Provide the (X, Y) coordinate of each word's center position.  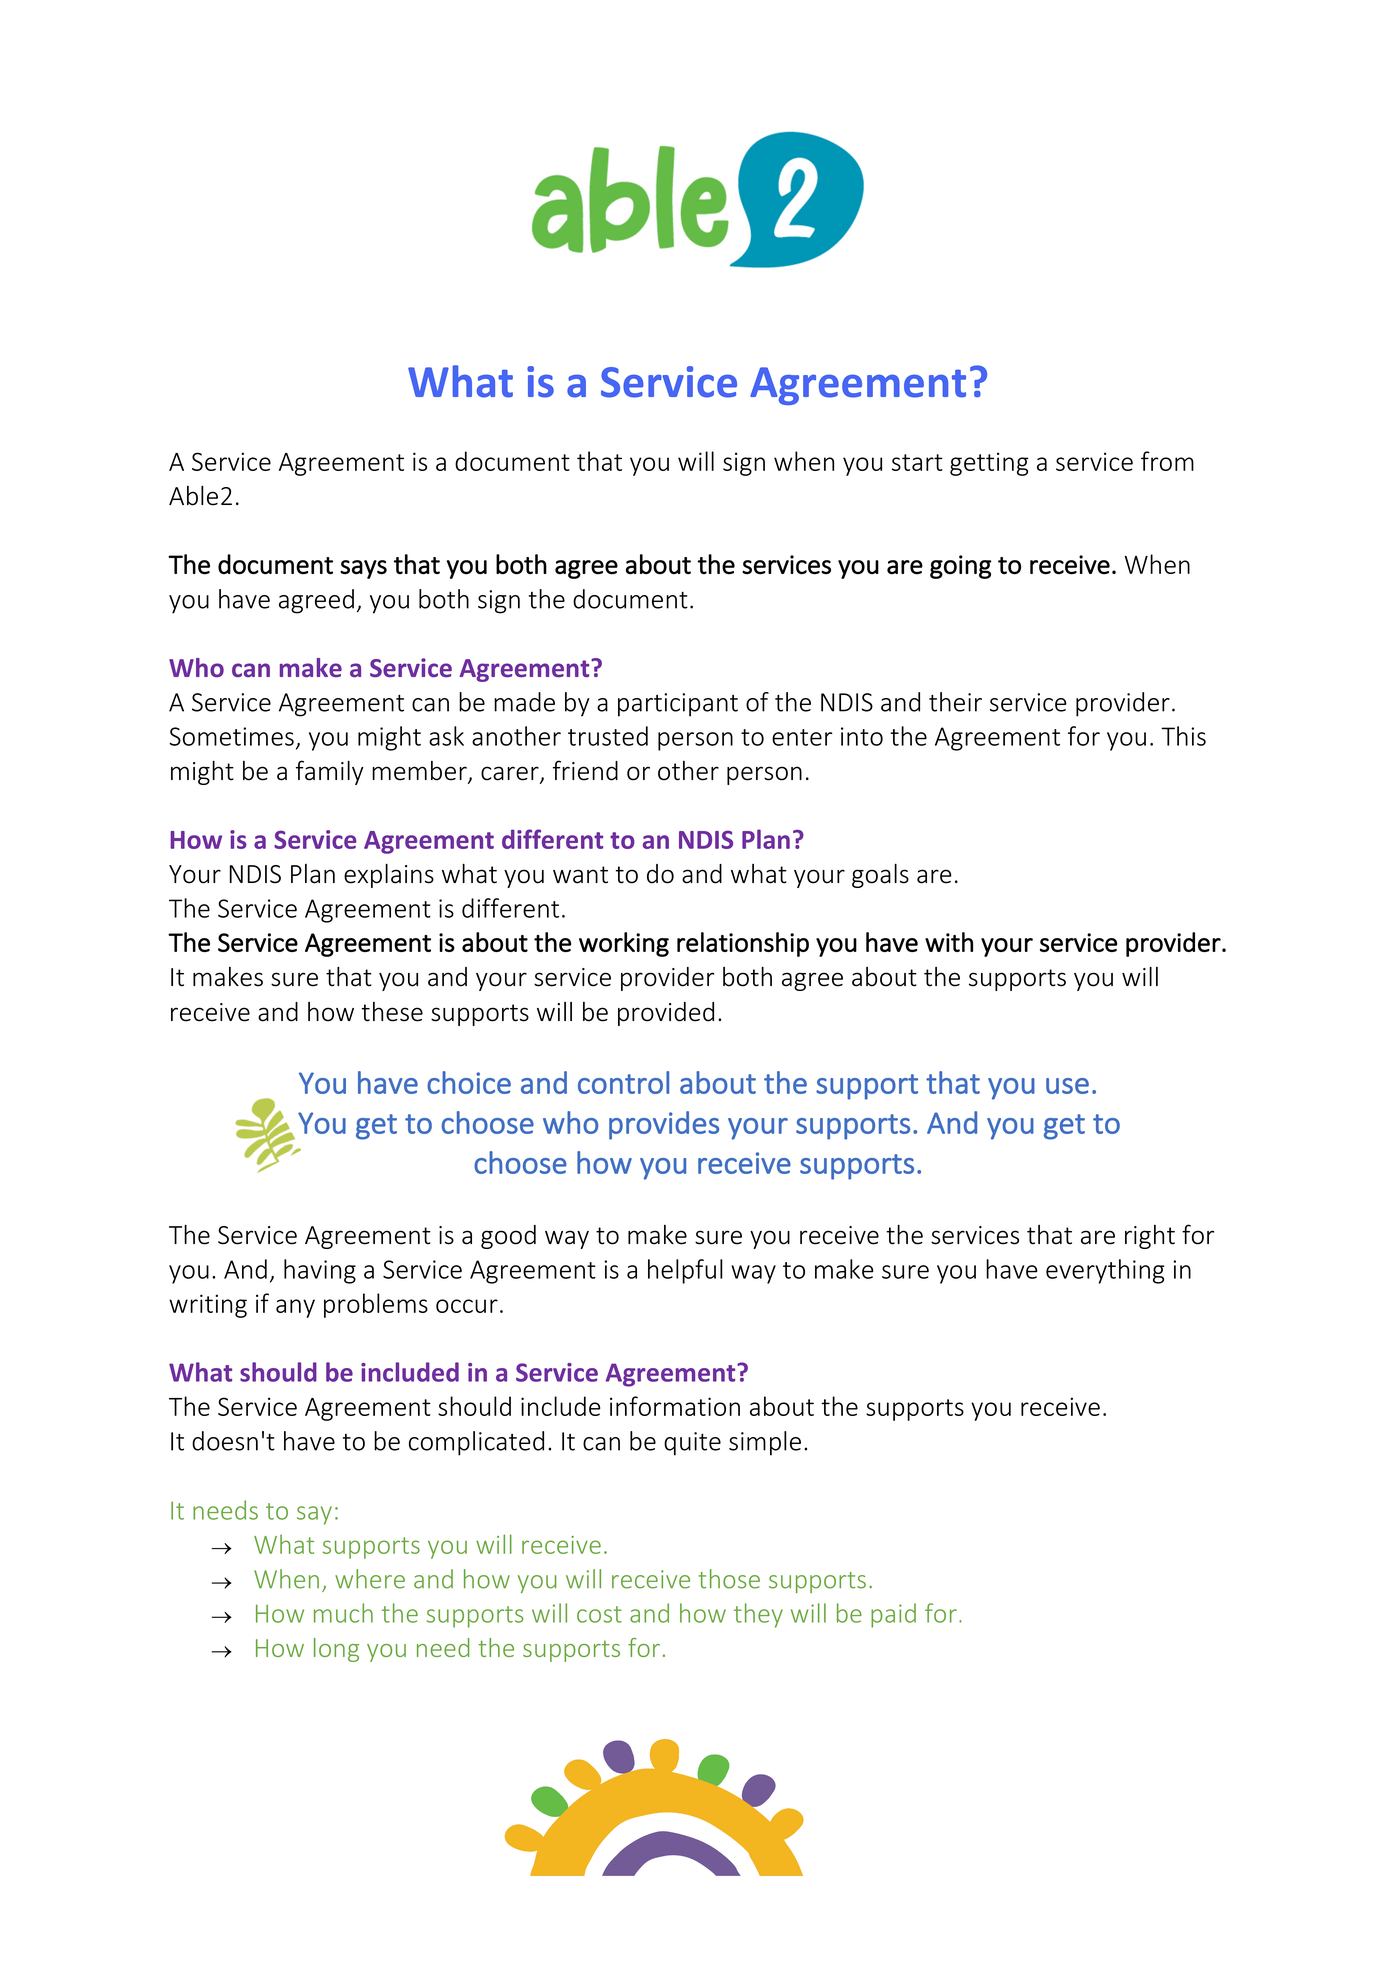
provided (666, 1014)
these (392, 1012)
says (363, 569)
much (343, 1613)
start (917, 462)
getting (989, 464)
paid (893, 1615)
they (758, 1615)
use (1067, 1086)
